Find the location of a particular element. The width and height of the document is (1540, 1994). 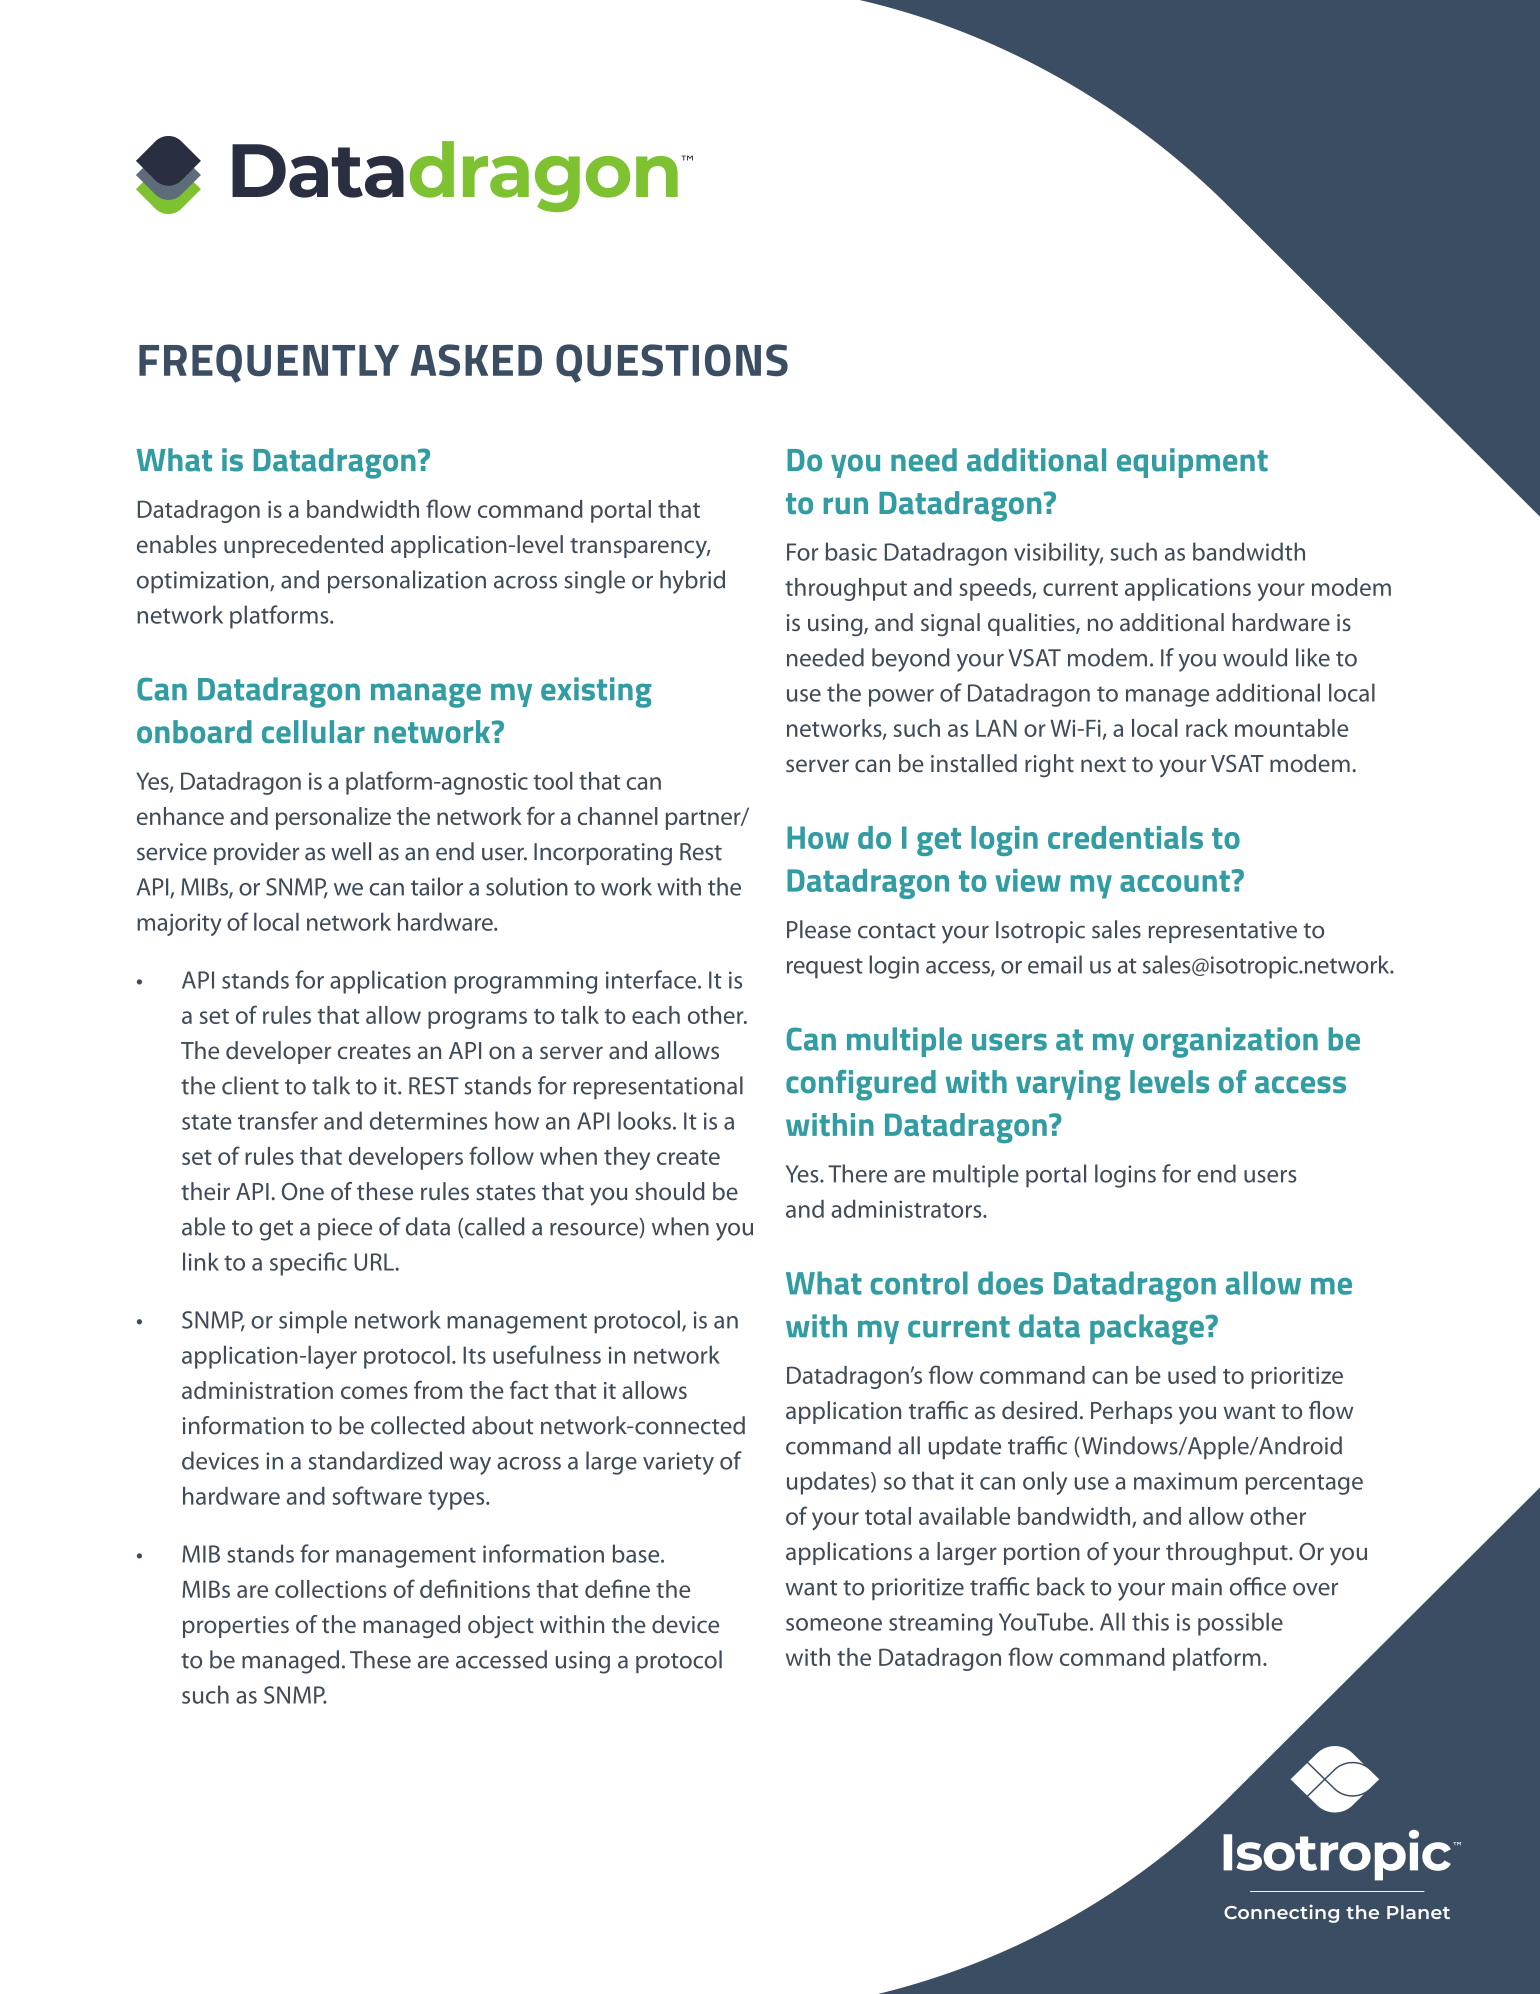

FREQUENTLY is located at coordinates (269, 363).
